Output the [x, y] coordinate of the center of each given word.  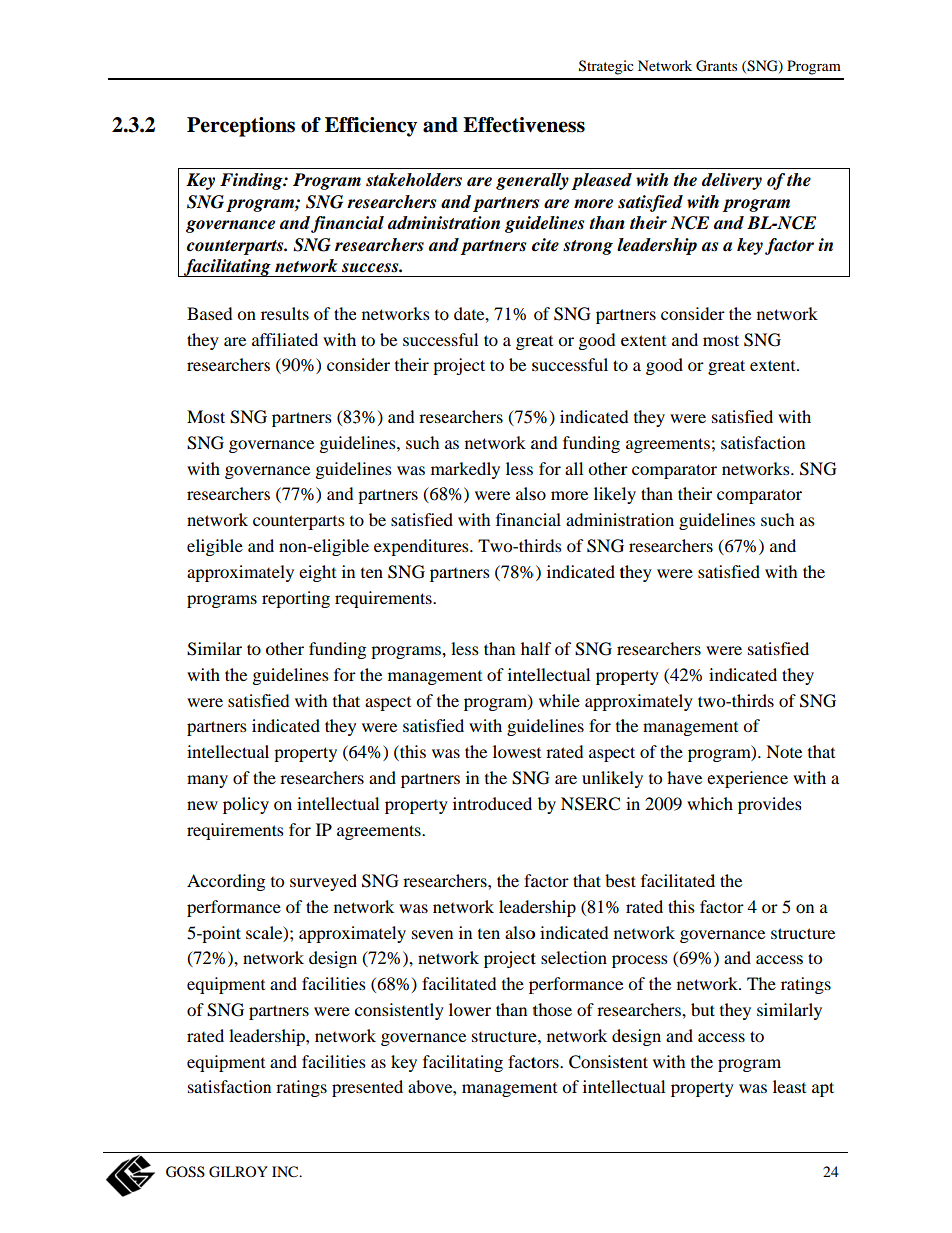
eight [317, 573]
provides [770, 805]
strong [588, 247]
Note [784, 751]
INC [286, 1172]
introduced [492, 803]
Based [209, 313]
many [207, 781]
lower [470, 1009]
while [559, 700]
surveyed [323, 882]
